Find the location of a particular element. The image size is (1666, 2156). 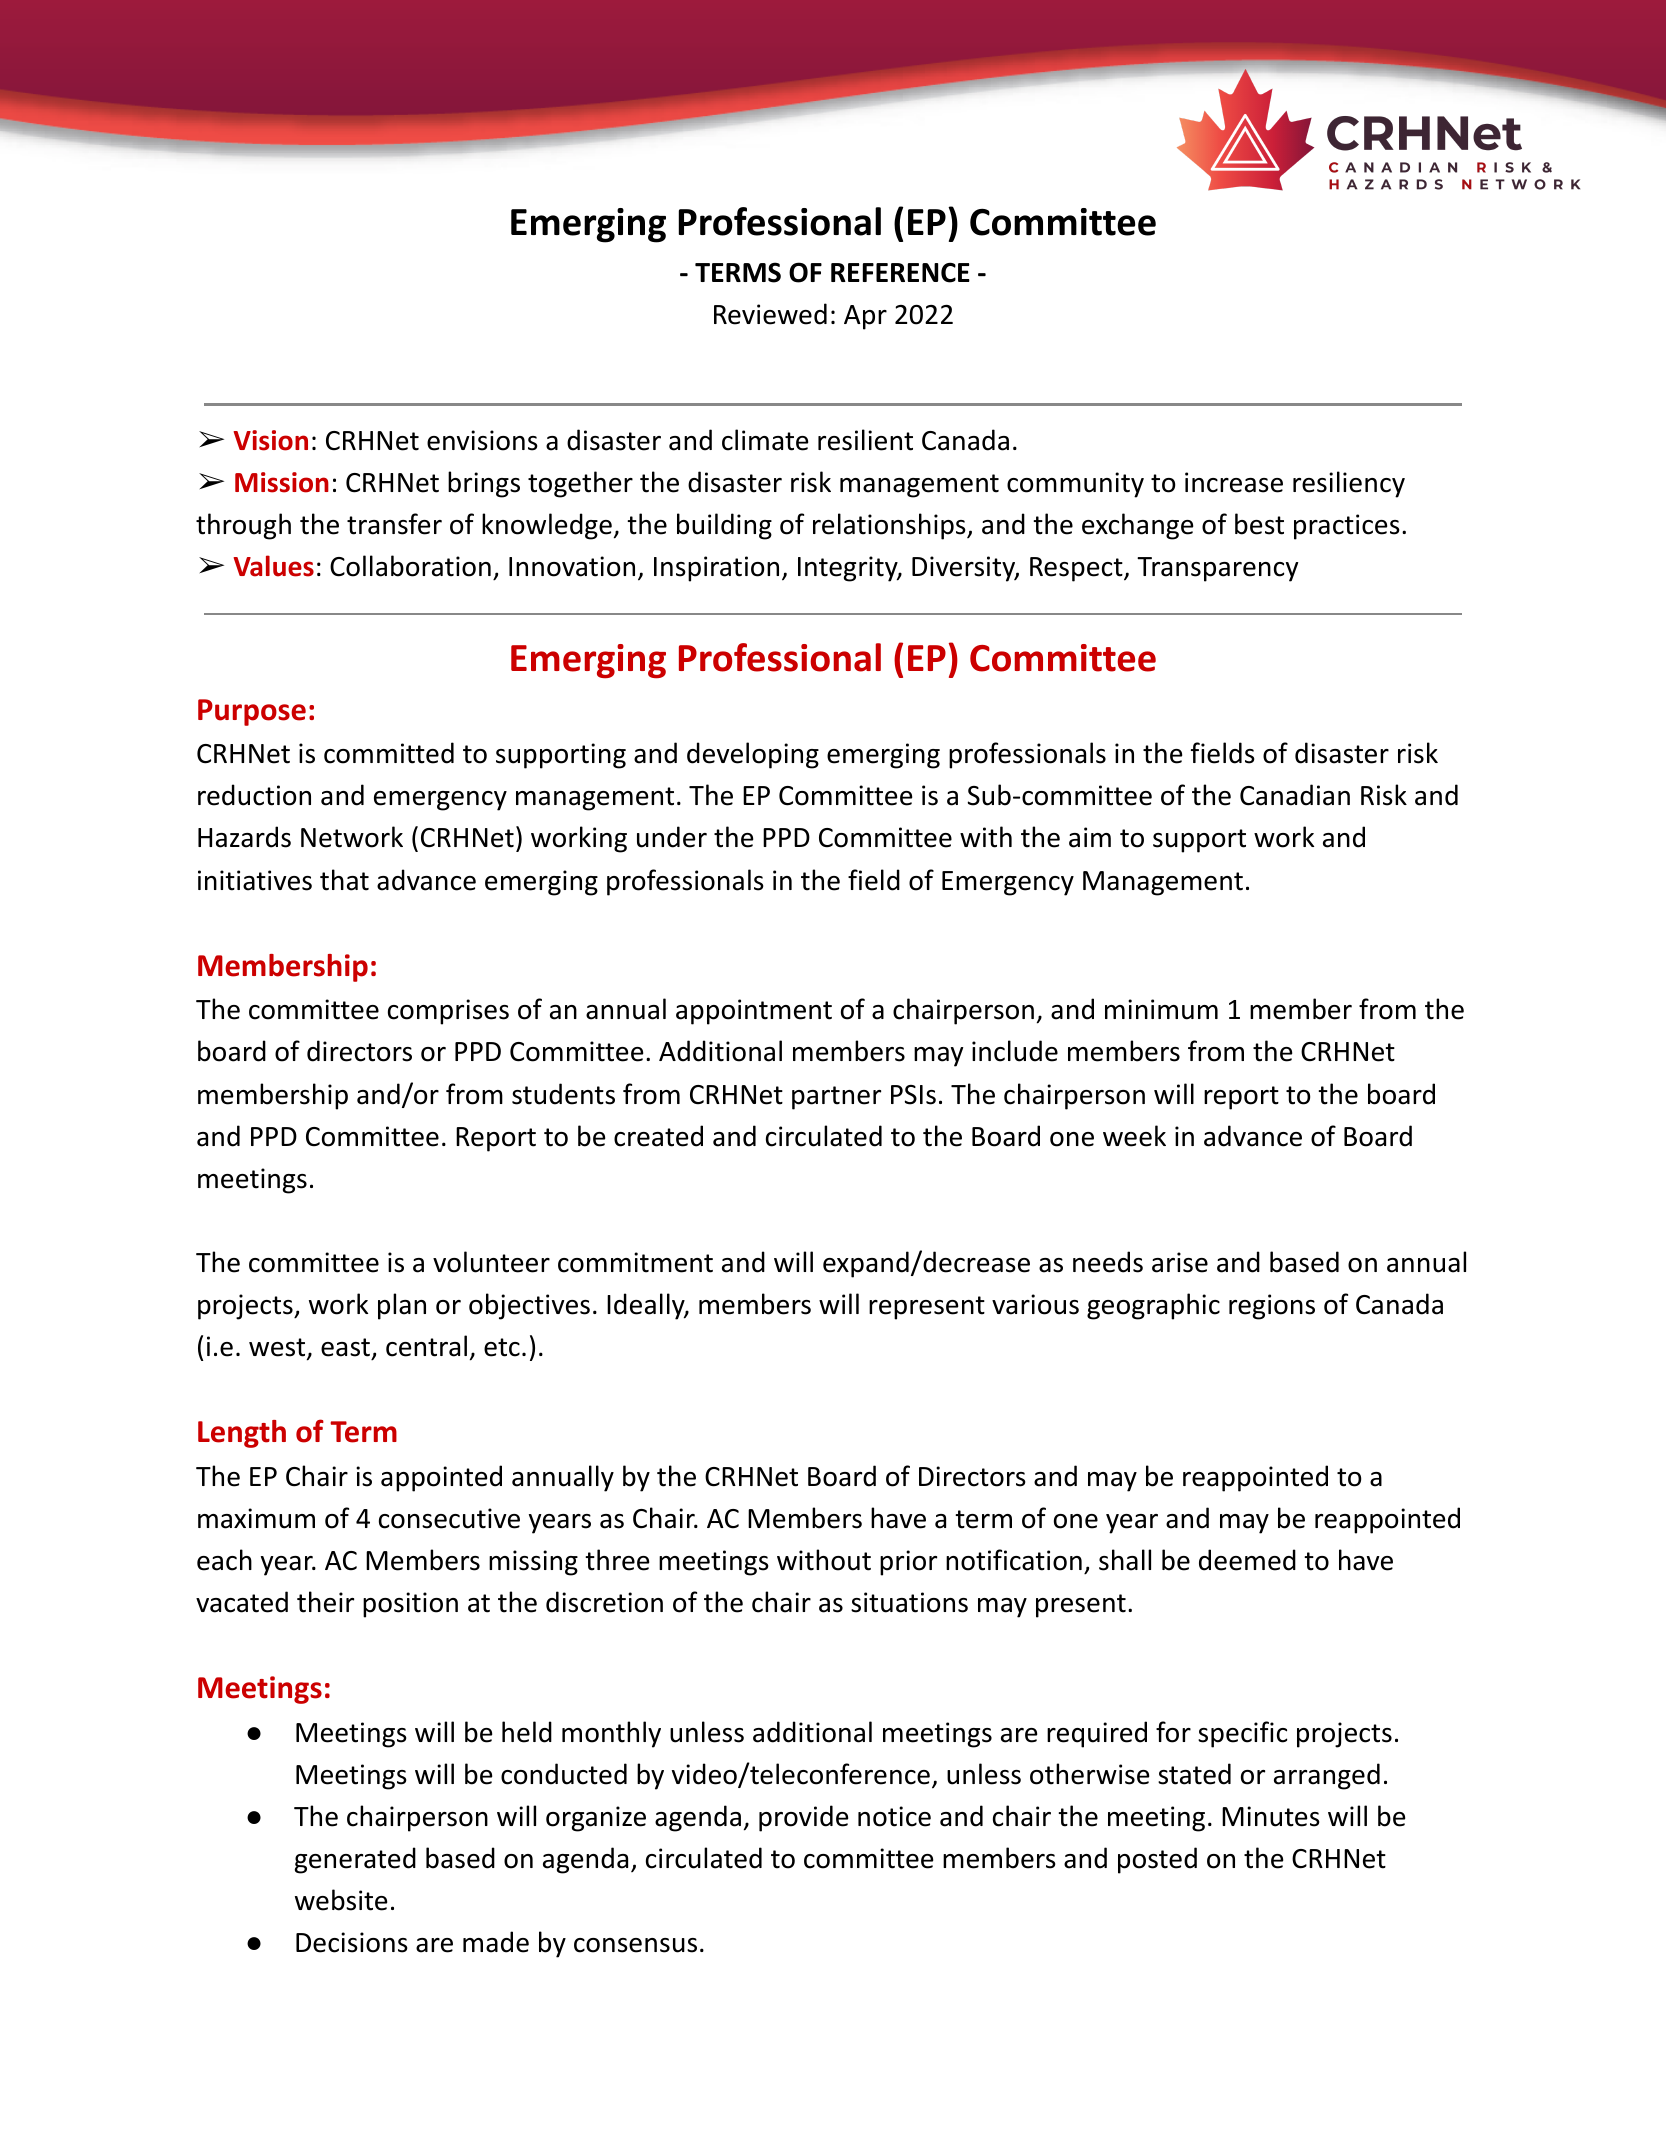

Reviewed is located at coordinates (770, 314).
